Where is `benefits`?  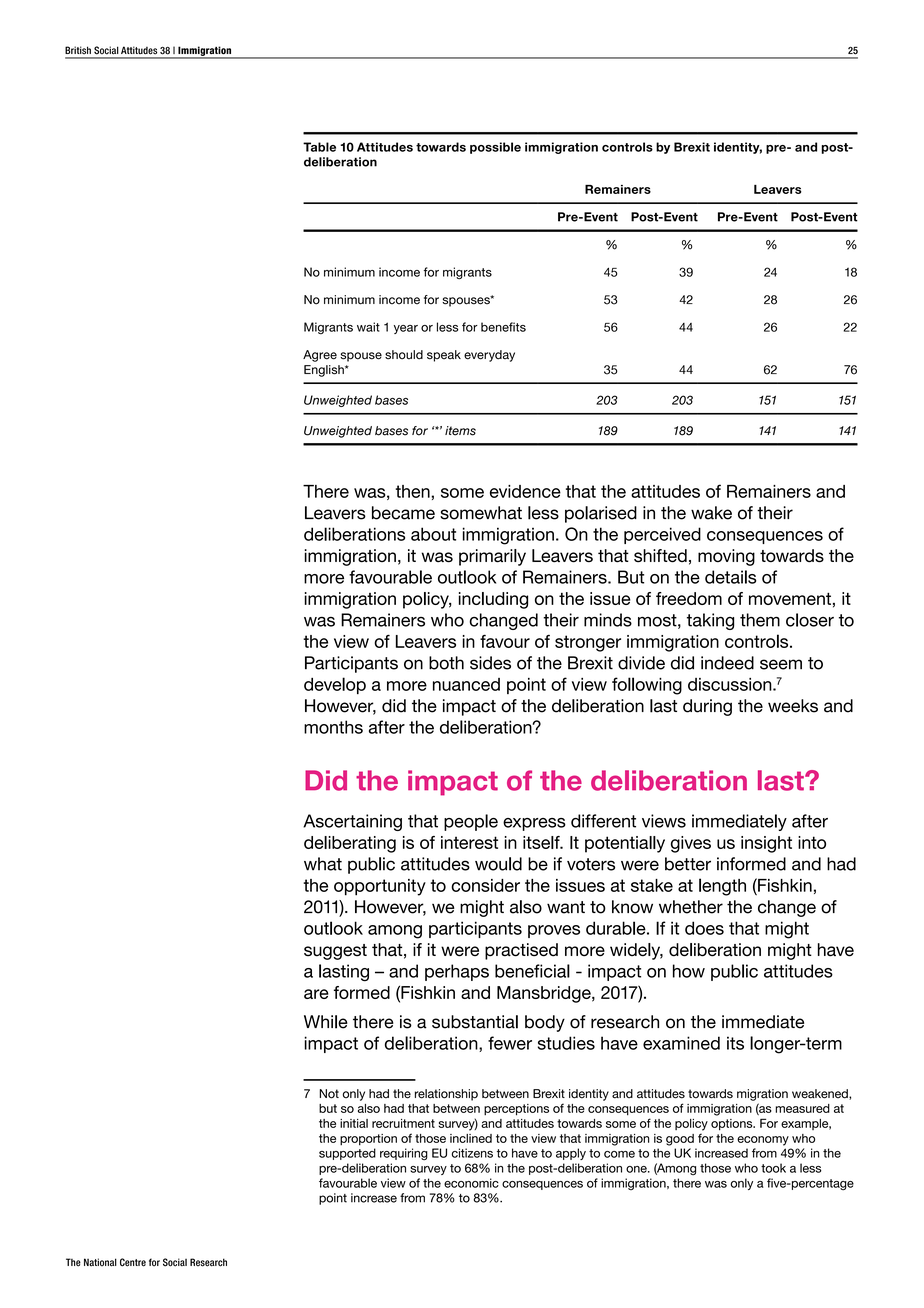 benefits is located at coordinates (503, 327).
